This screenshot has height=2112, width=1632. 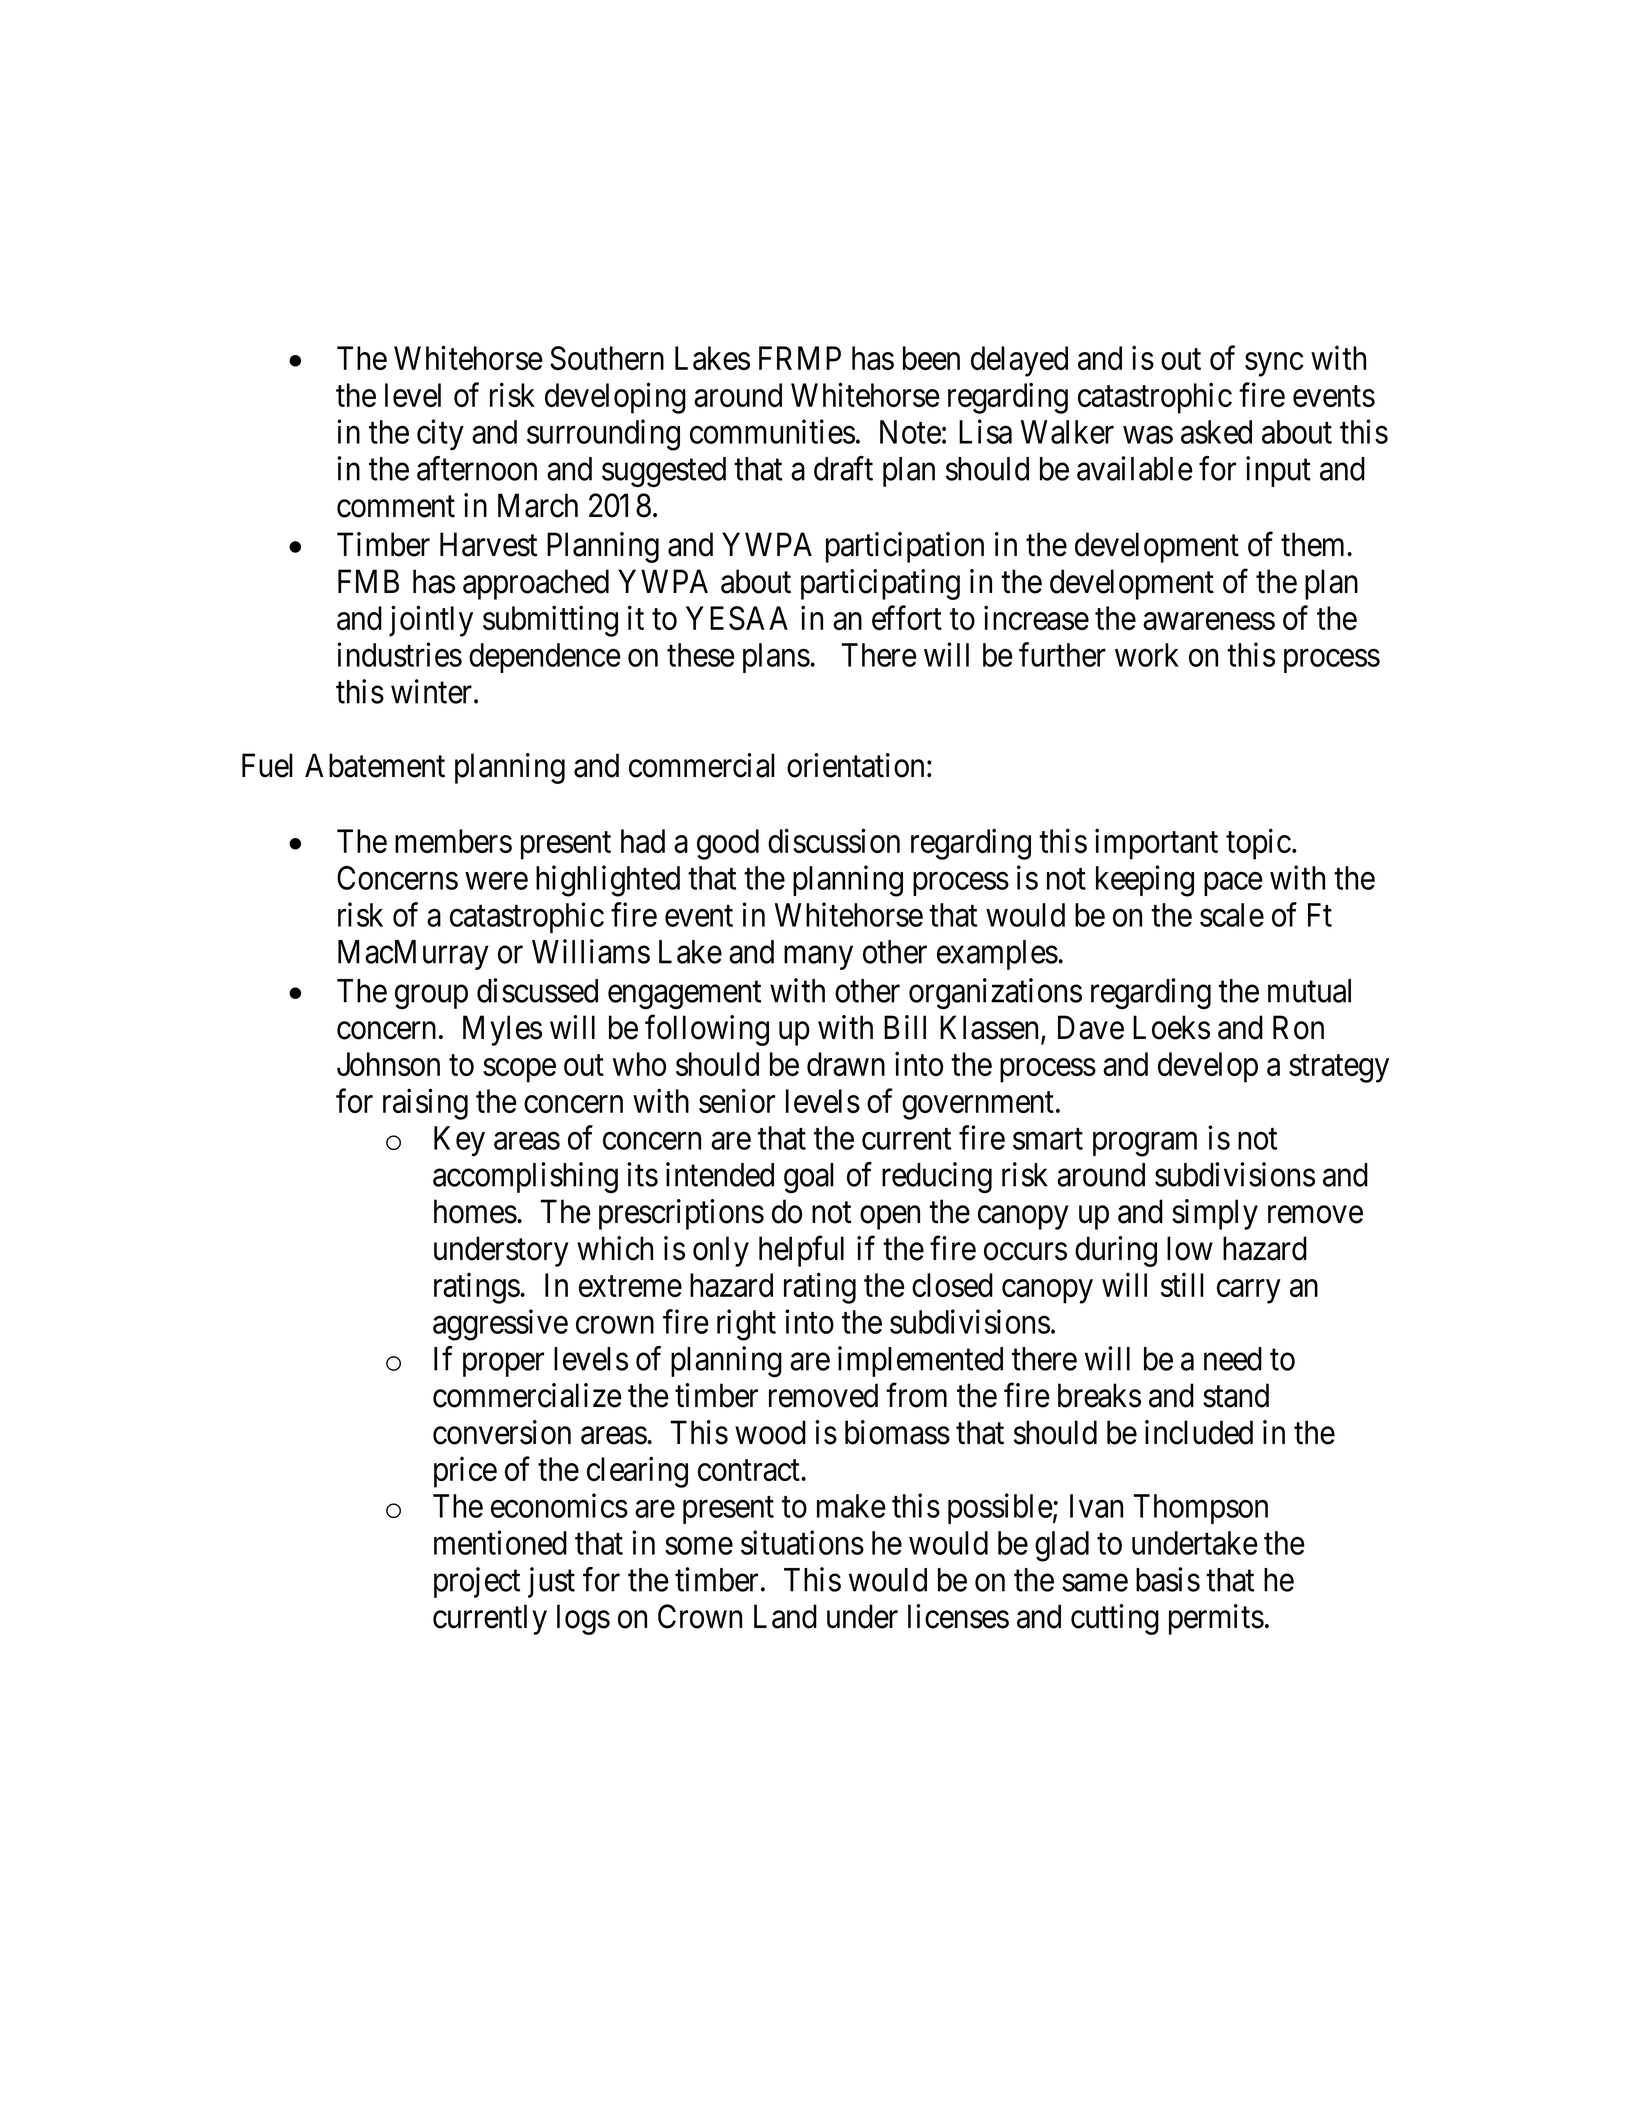 I want to click on Note, so click(x=910, y=432).
